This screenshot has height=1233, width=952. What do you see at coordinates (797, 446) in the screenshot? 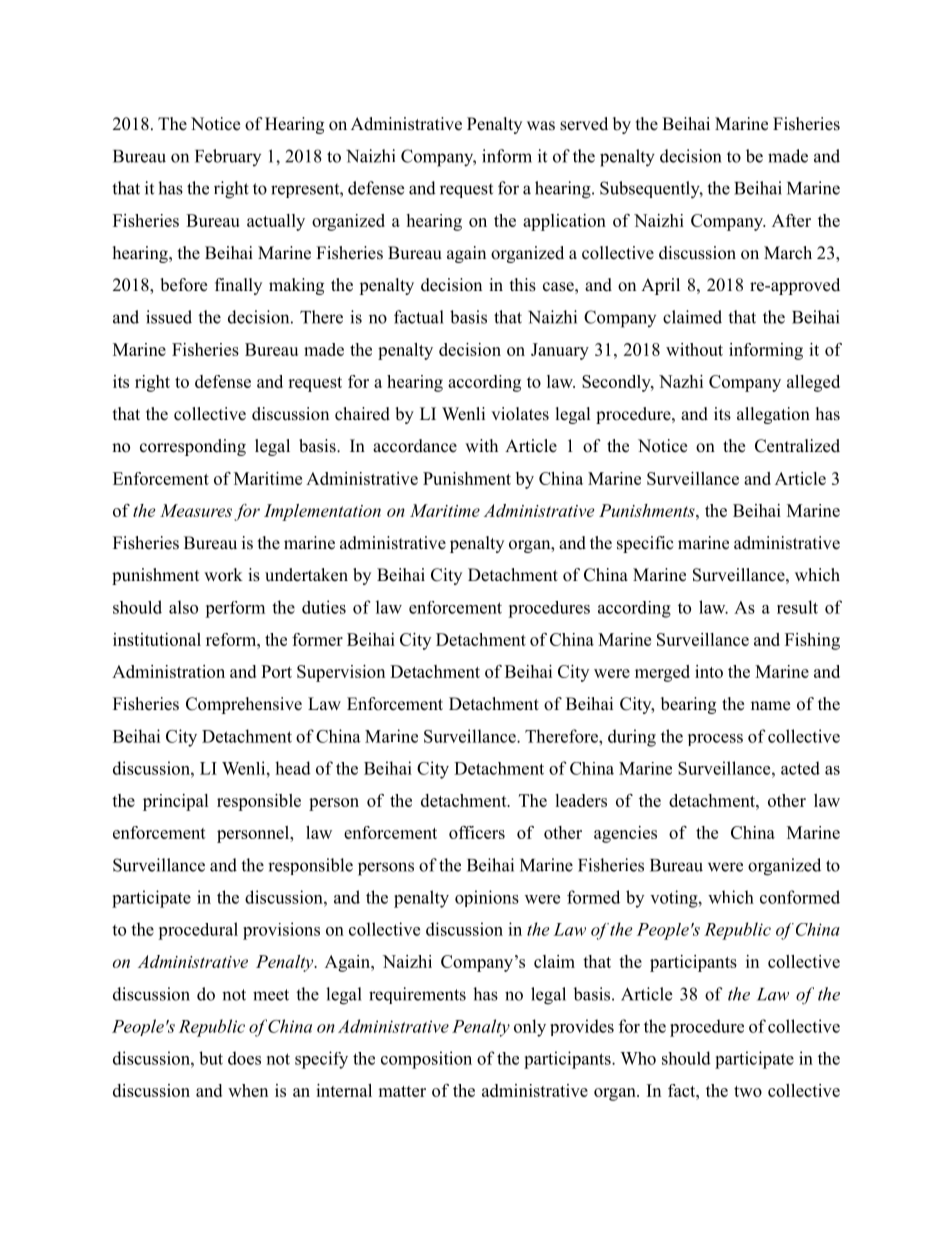
I see `Centralized` at bounding box center [797, 446].
